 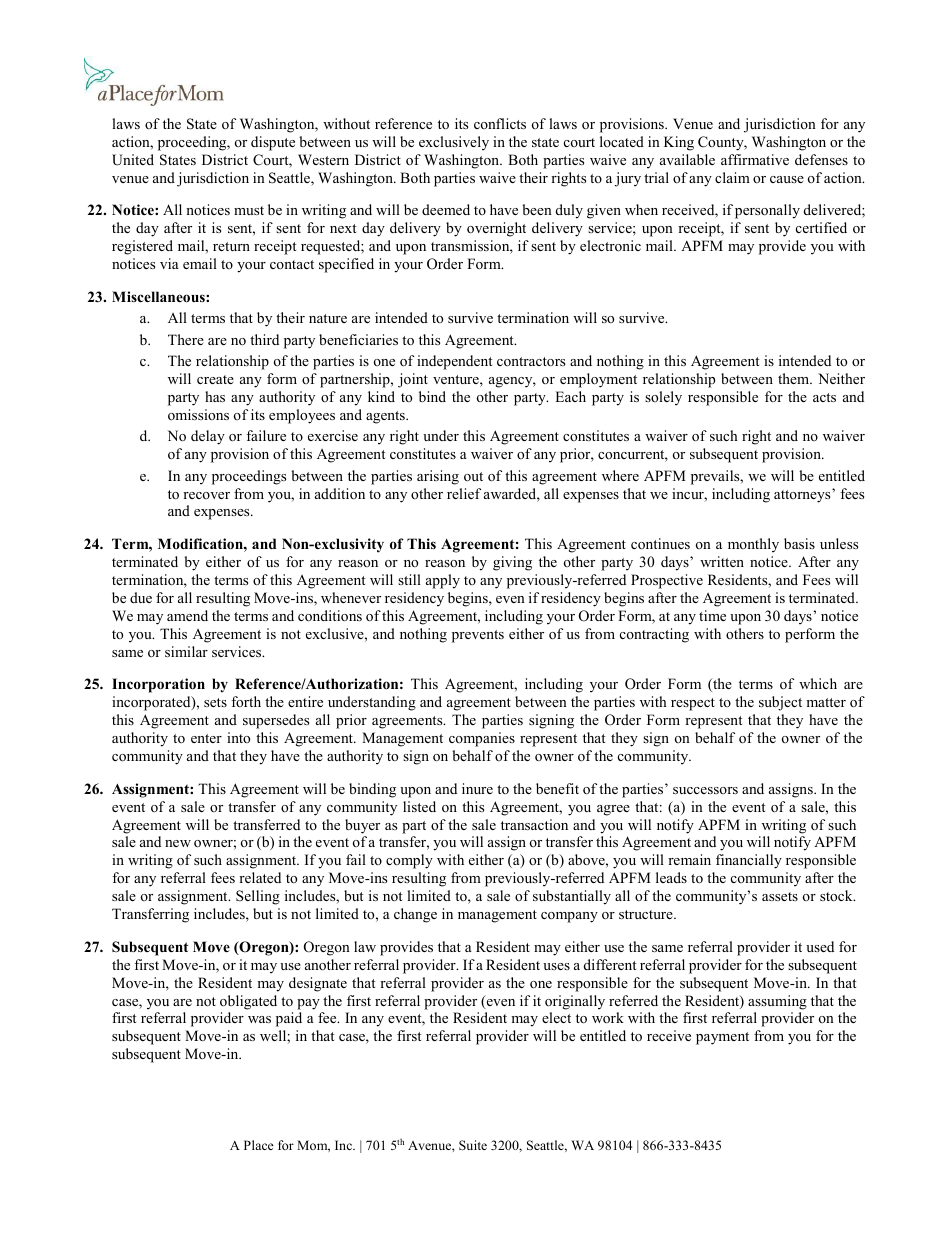 I want to click on Suite, so click(x=473, y=1145).
